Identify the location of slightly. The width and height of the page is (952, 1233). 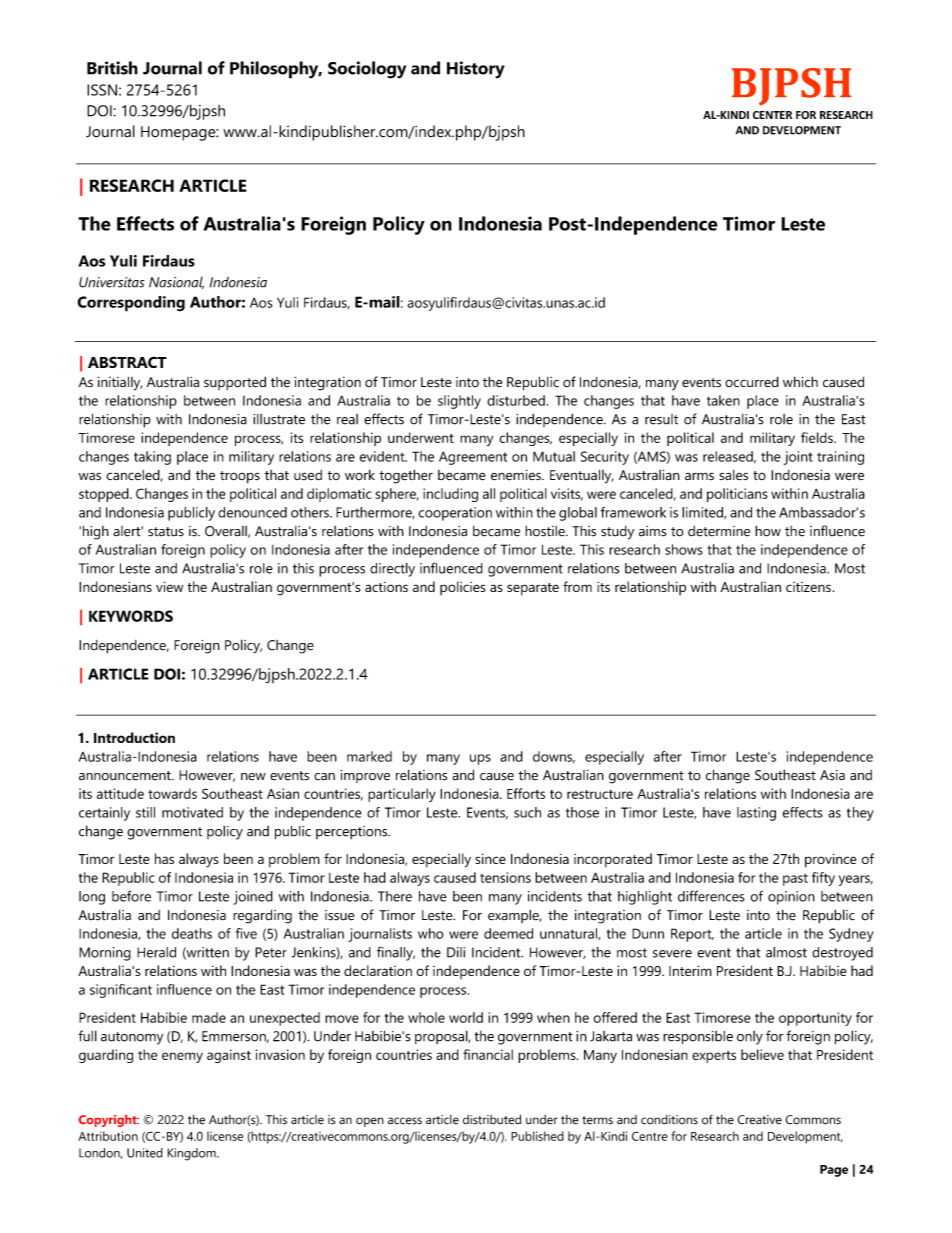
(459, 402).
